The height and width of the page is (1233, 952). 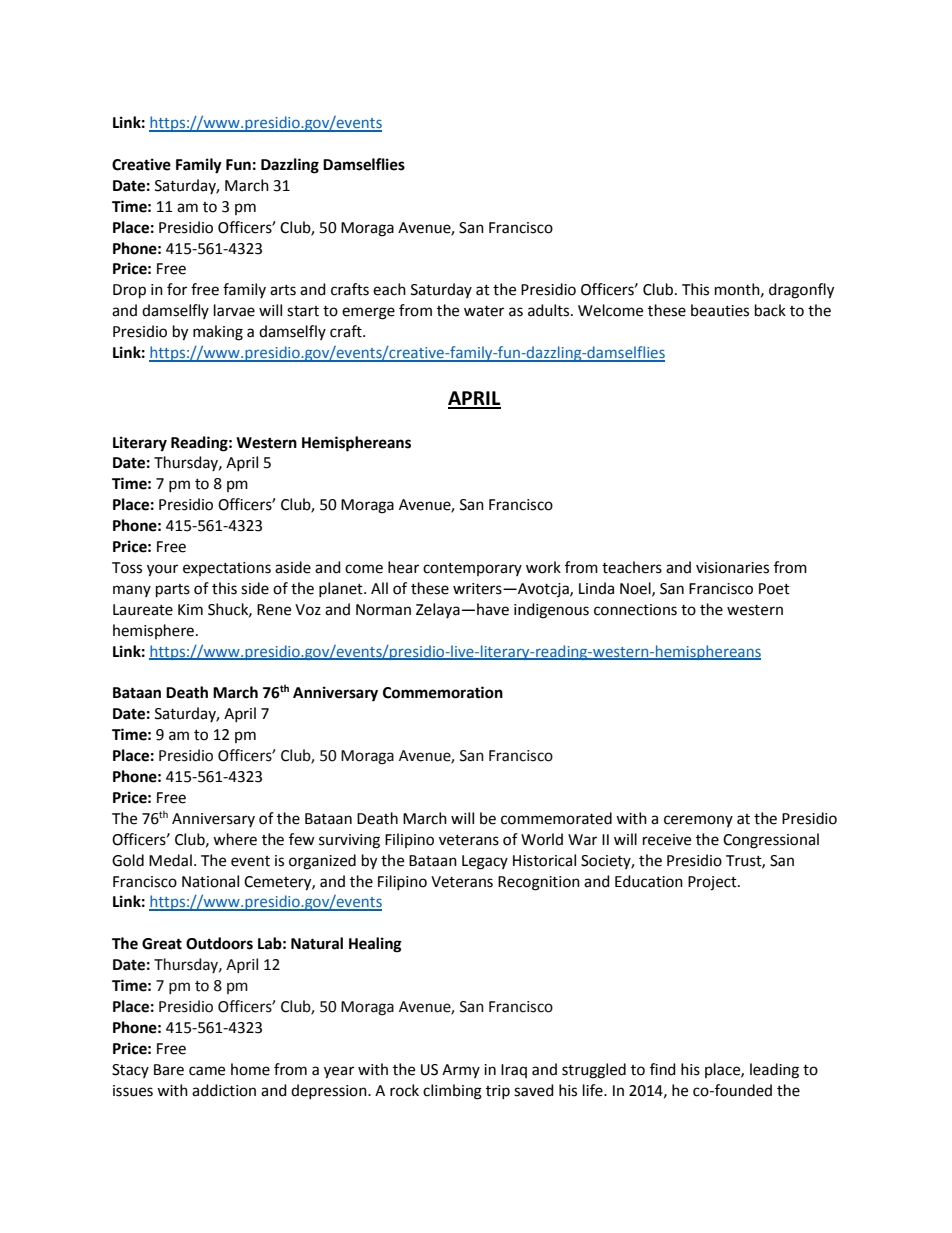 I want to click on beauties, so click(x=720, y=310).
